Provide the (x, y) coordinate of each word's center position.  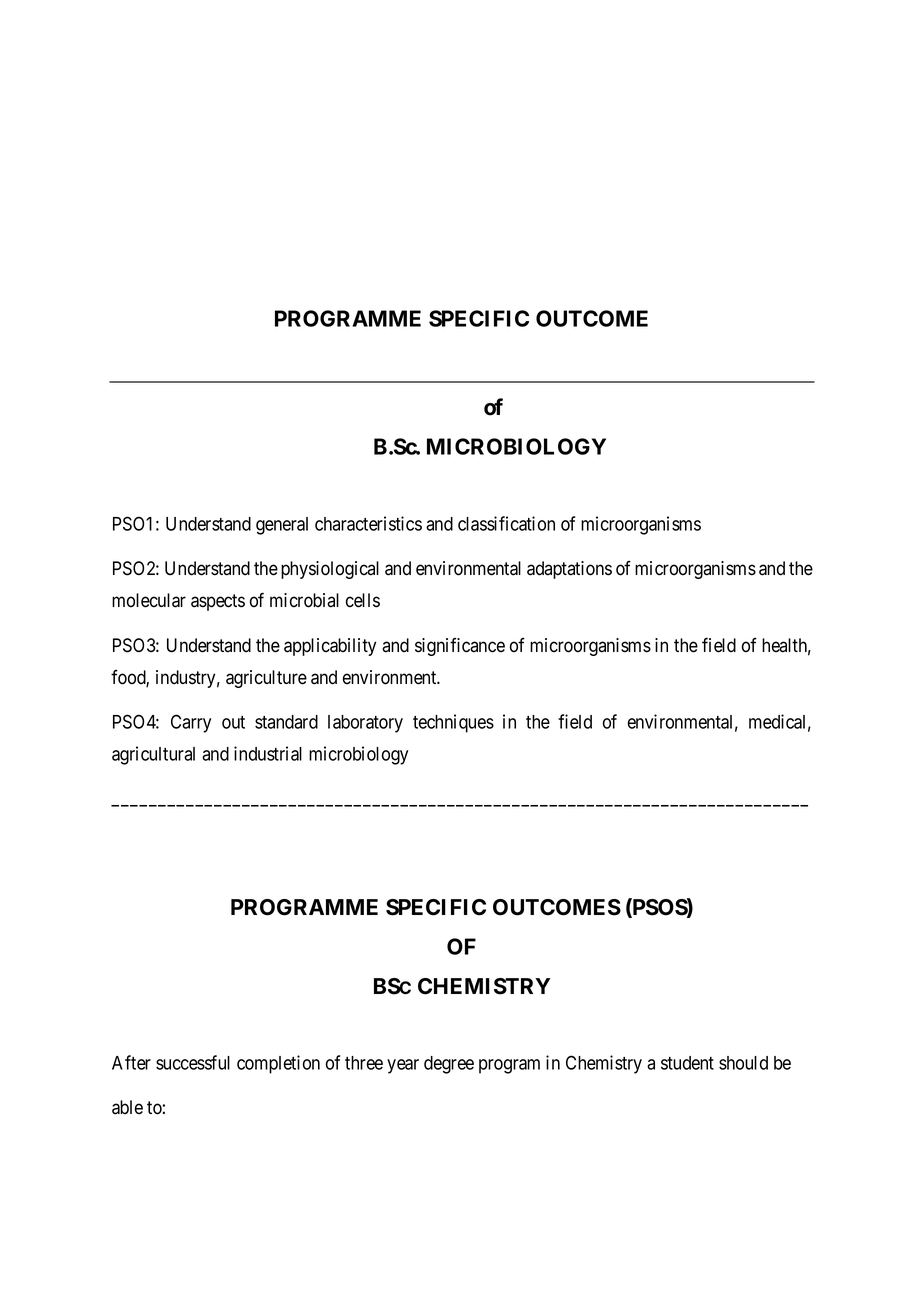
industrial (268, 753)
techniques (453, 723)
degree (449, 1065)
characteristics (368, 523)
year (403, 1066)
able (127, 1107)
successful (193, 1062)
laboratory (365, 724)
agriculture (266, 679)
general (282, 526)
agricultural (153, 755)
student (687, 1063)
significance (460, 647)
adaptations (569, 570)
